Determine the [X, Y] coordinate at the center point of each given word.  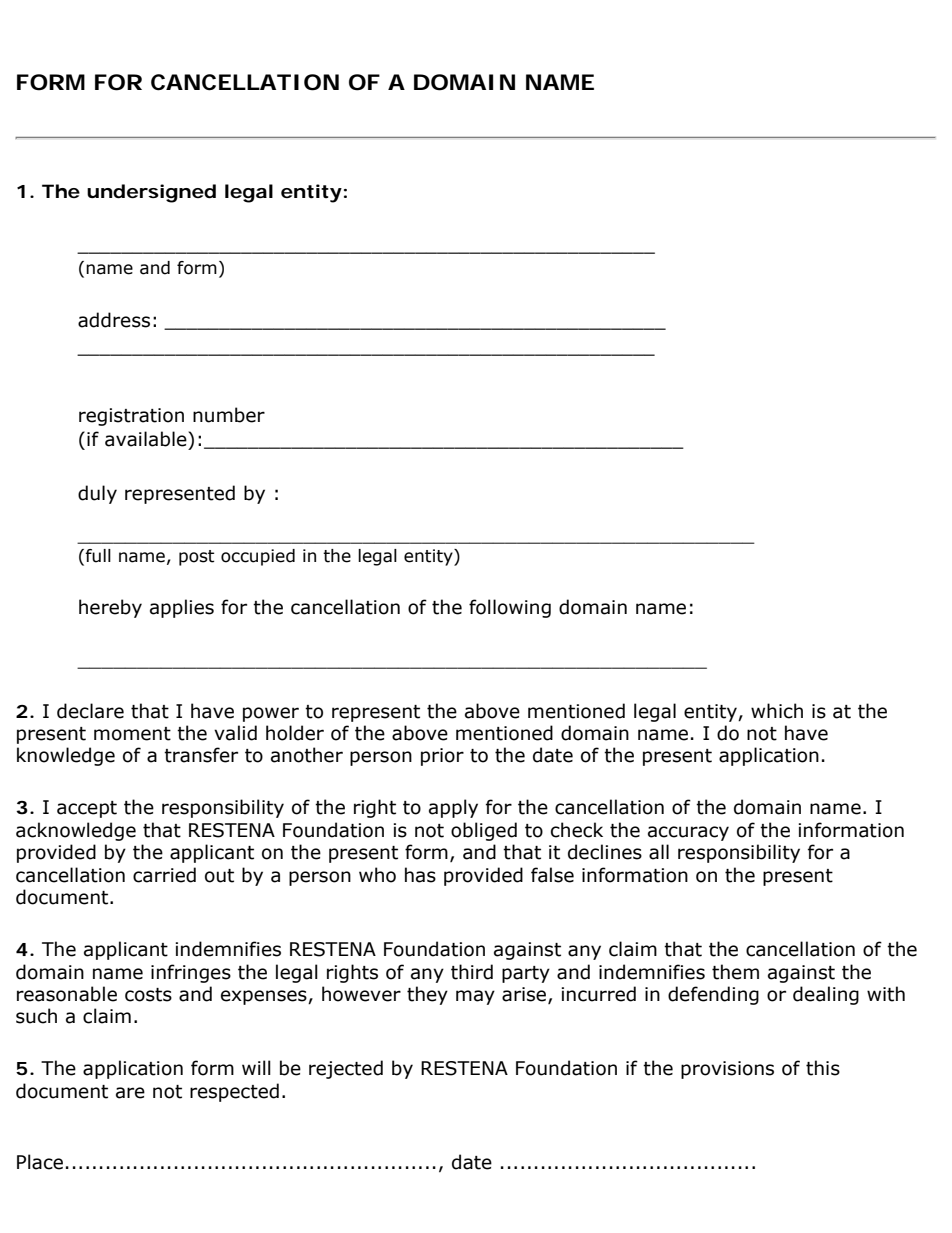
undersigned [151, 193]
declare [90, 711]
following [510, 608]
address [114, 320]
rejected [346, 1069]
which [777, 711]
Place [40, 1162]
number [229, 415]
